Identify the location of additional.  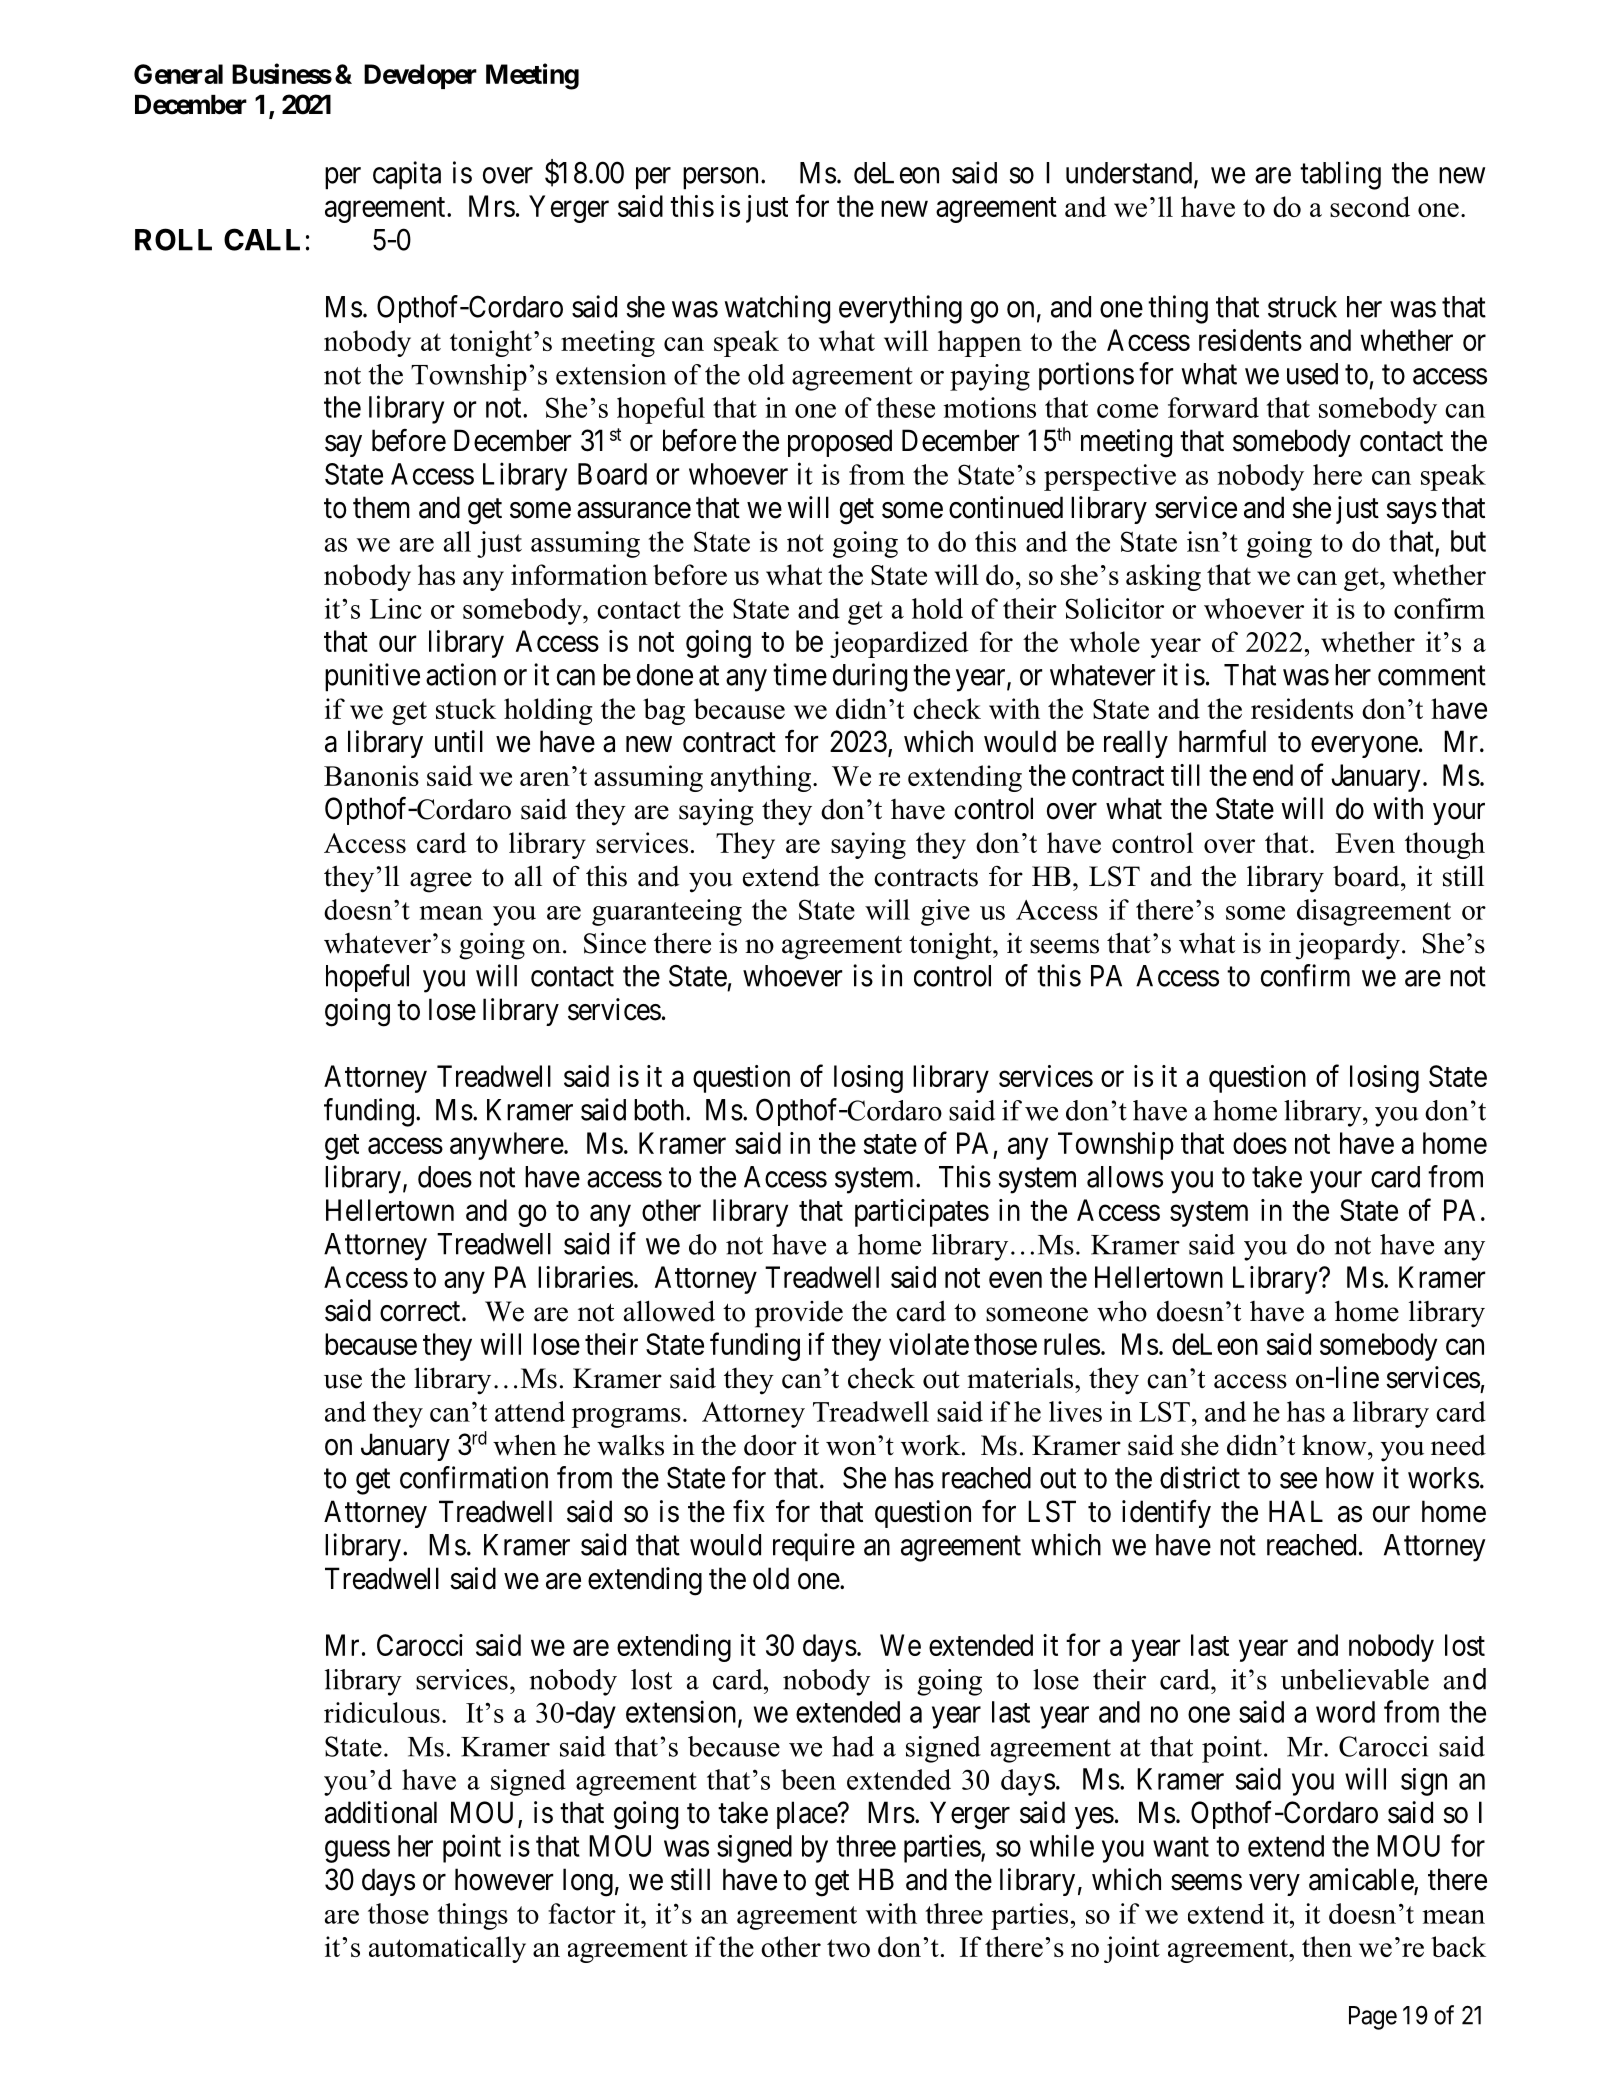
(381, 1812).
